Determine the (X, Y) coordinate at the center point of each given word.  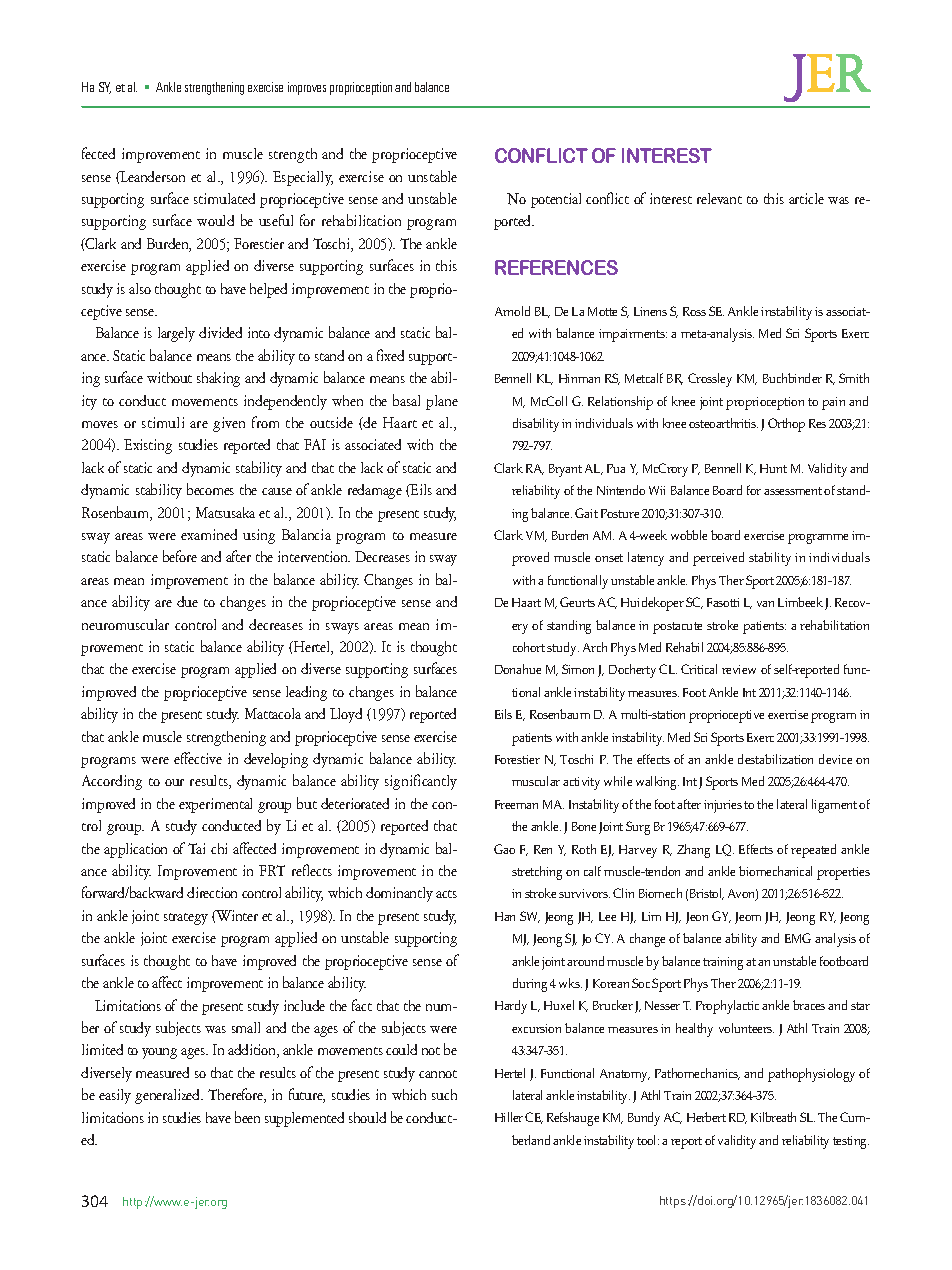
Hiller (509, 1117)
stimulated (224, 198)
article (806, 198)
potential (556, 200)
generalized (169, 1096)
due (187, 601)
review (739, 669)
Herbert (706, 1117)
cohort (529, 647)
